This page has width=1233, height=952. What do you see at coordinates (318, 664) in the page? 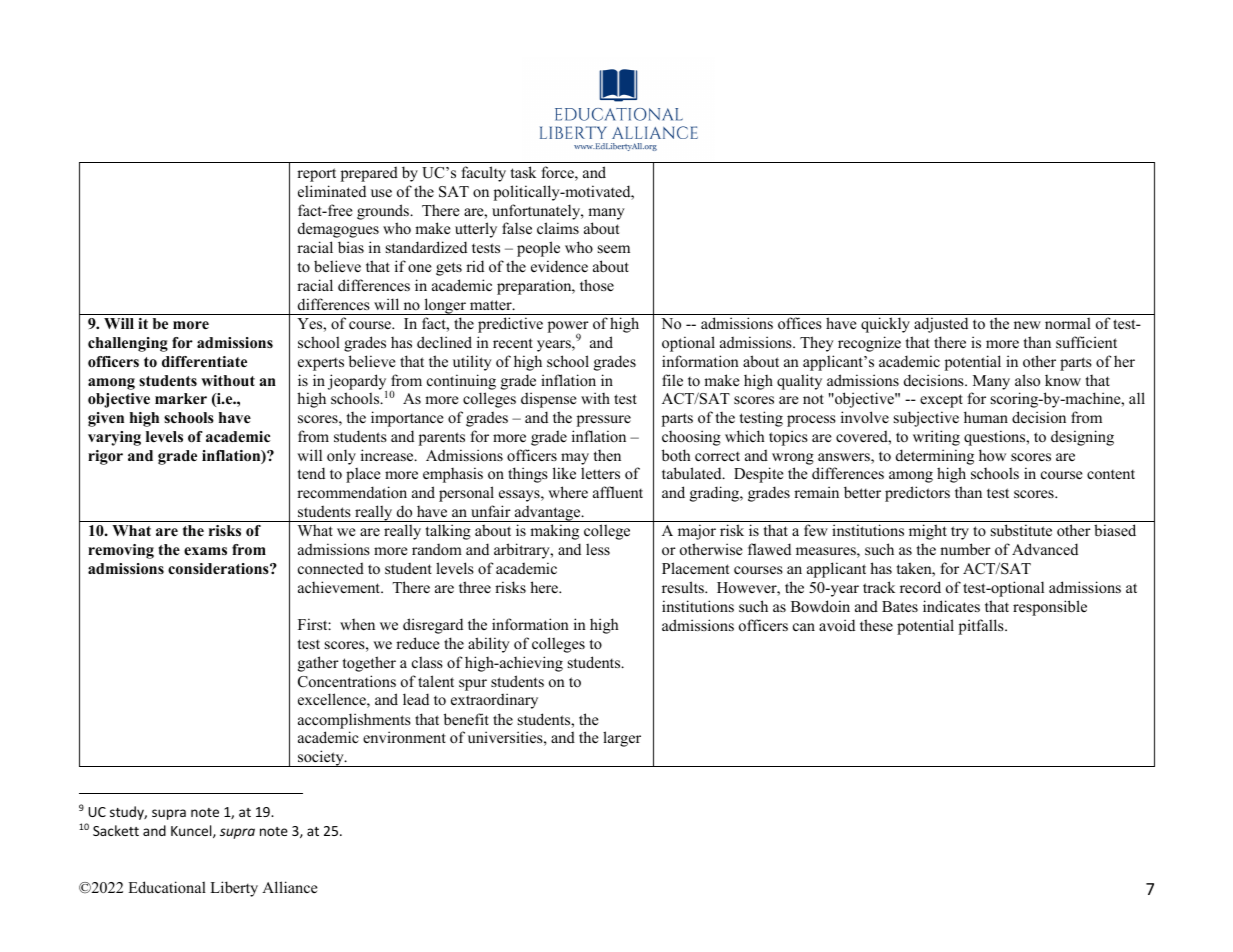
I see `gather` at bounding box center [318, 664].
